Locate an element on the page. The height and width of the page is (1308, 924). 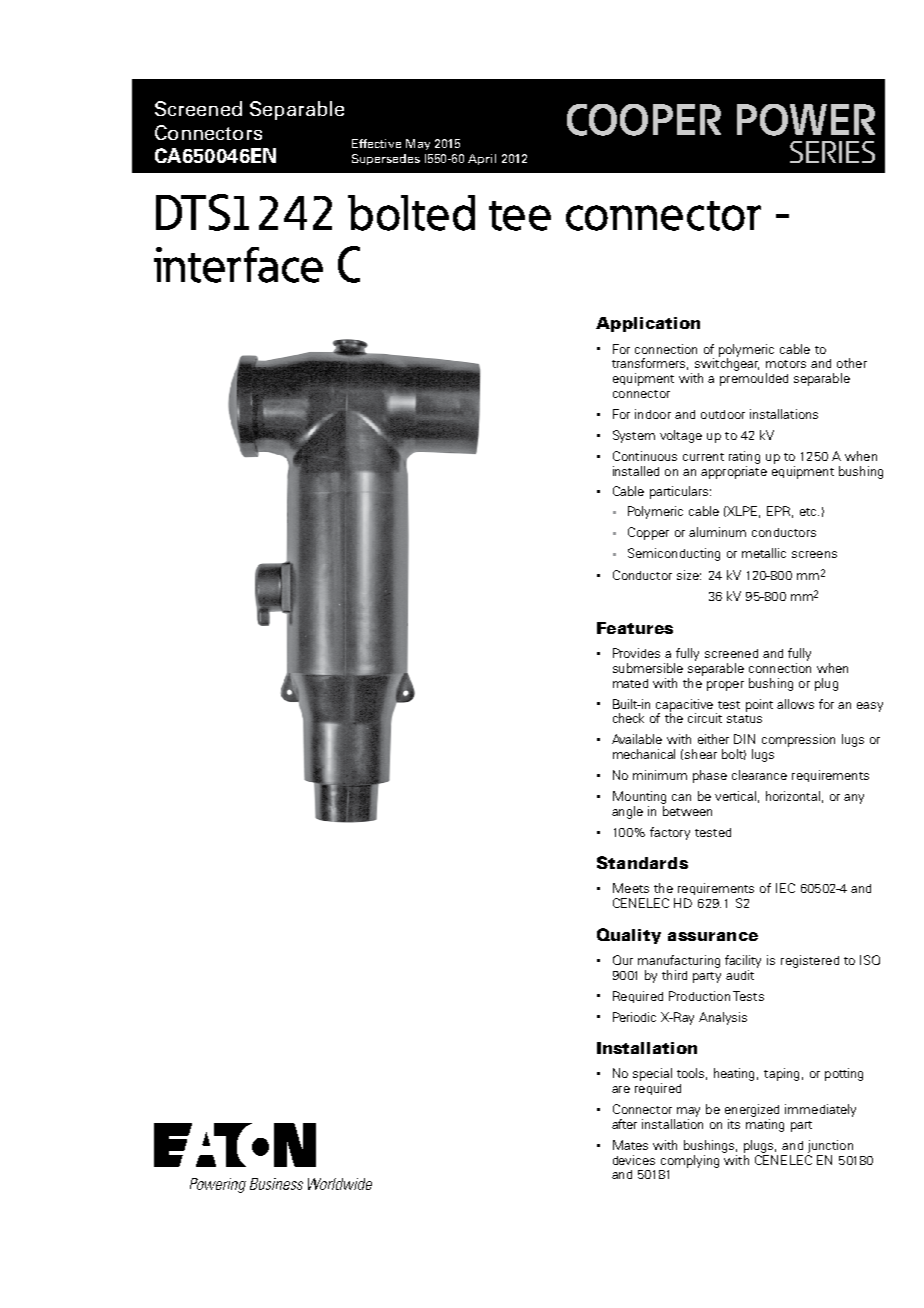
mated is located at coordinates (630, 683).
